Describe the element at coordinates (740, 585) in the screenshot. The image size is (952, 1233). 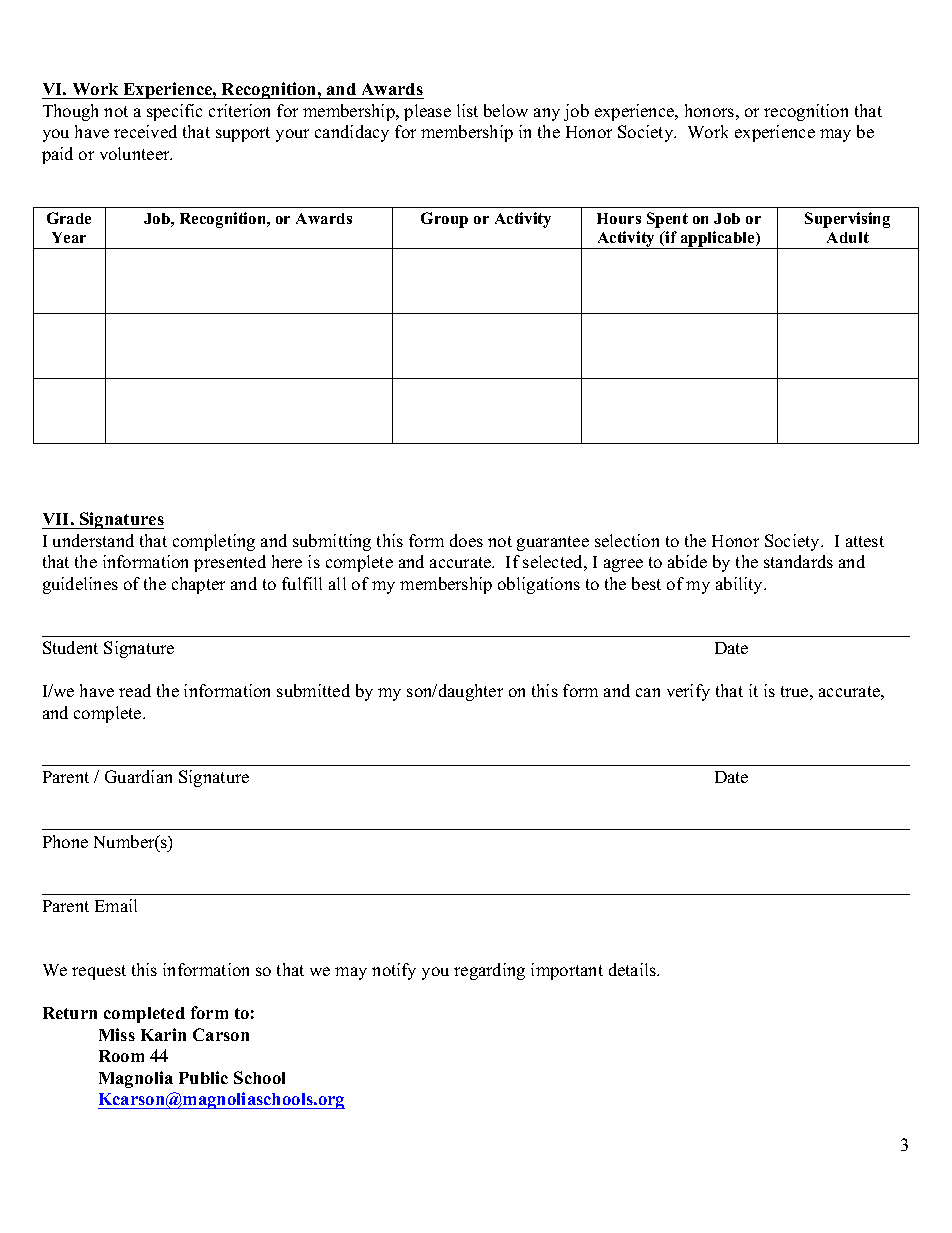
I see `ability` at that location.
